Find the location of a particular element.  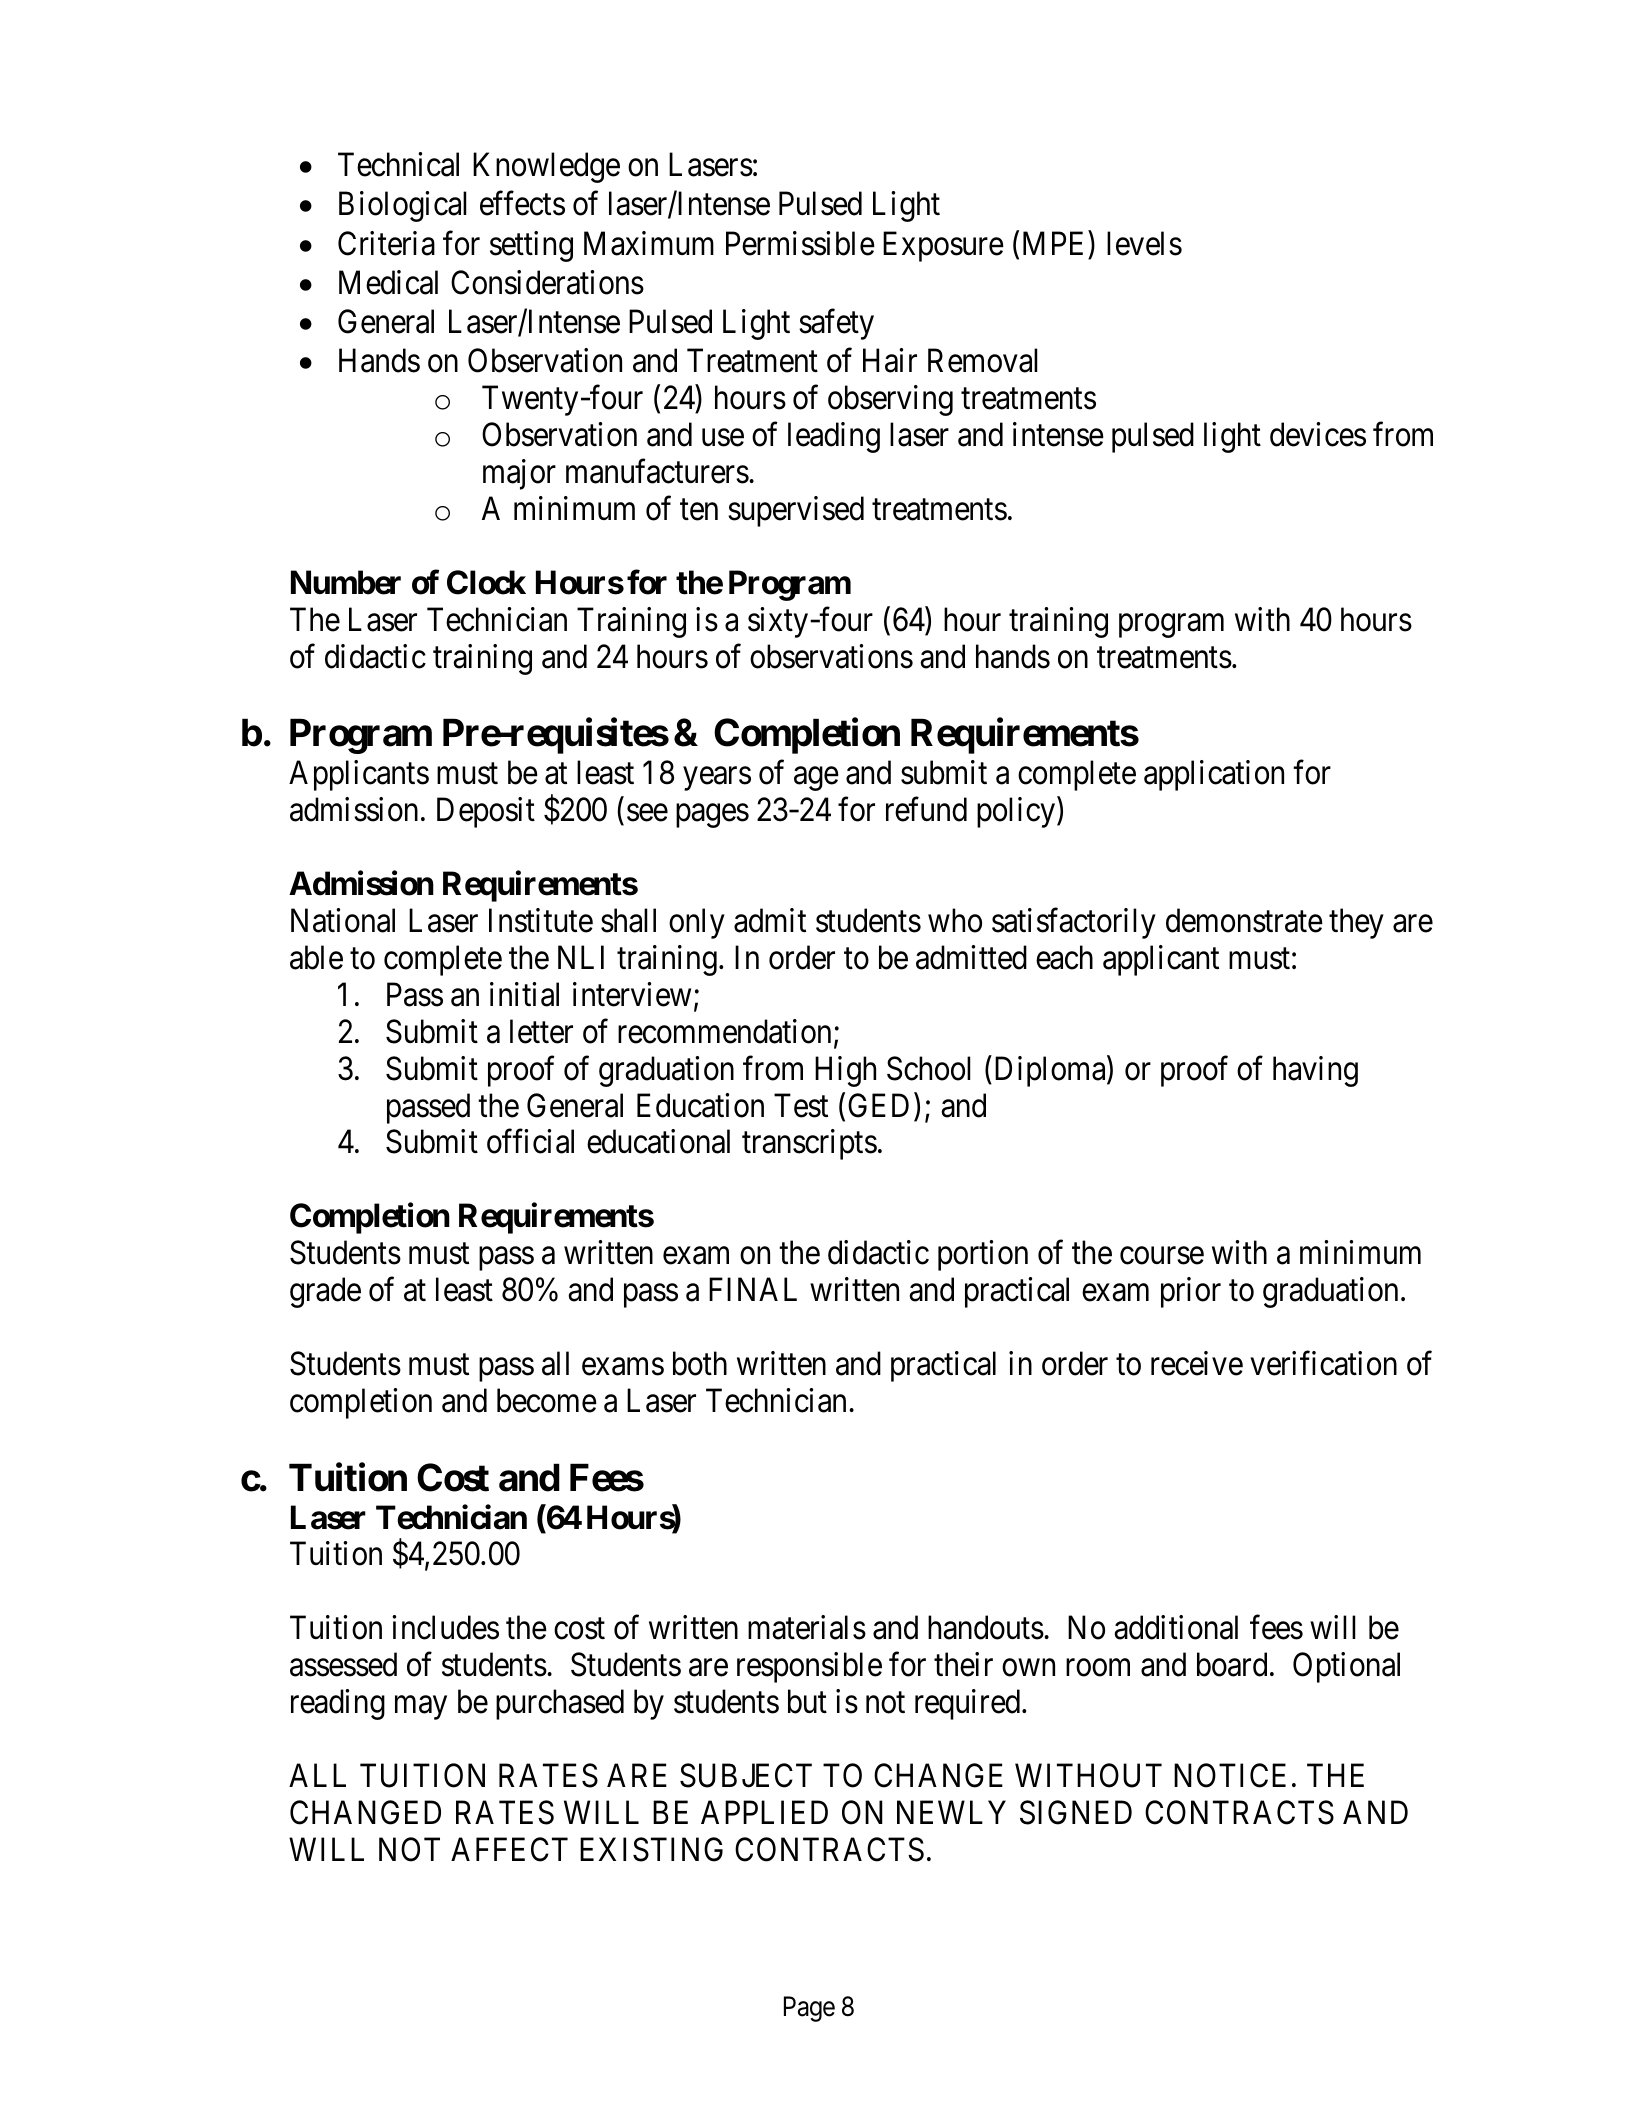

High is located at coordinates (845, 1071).
